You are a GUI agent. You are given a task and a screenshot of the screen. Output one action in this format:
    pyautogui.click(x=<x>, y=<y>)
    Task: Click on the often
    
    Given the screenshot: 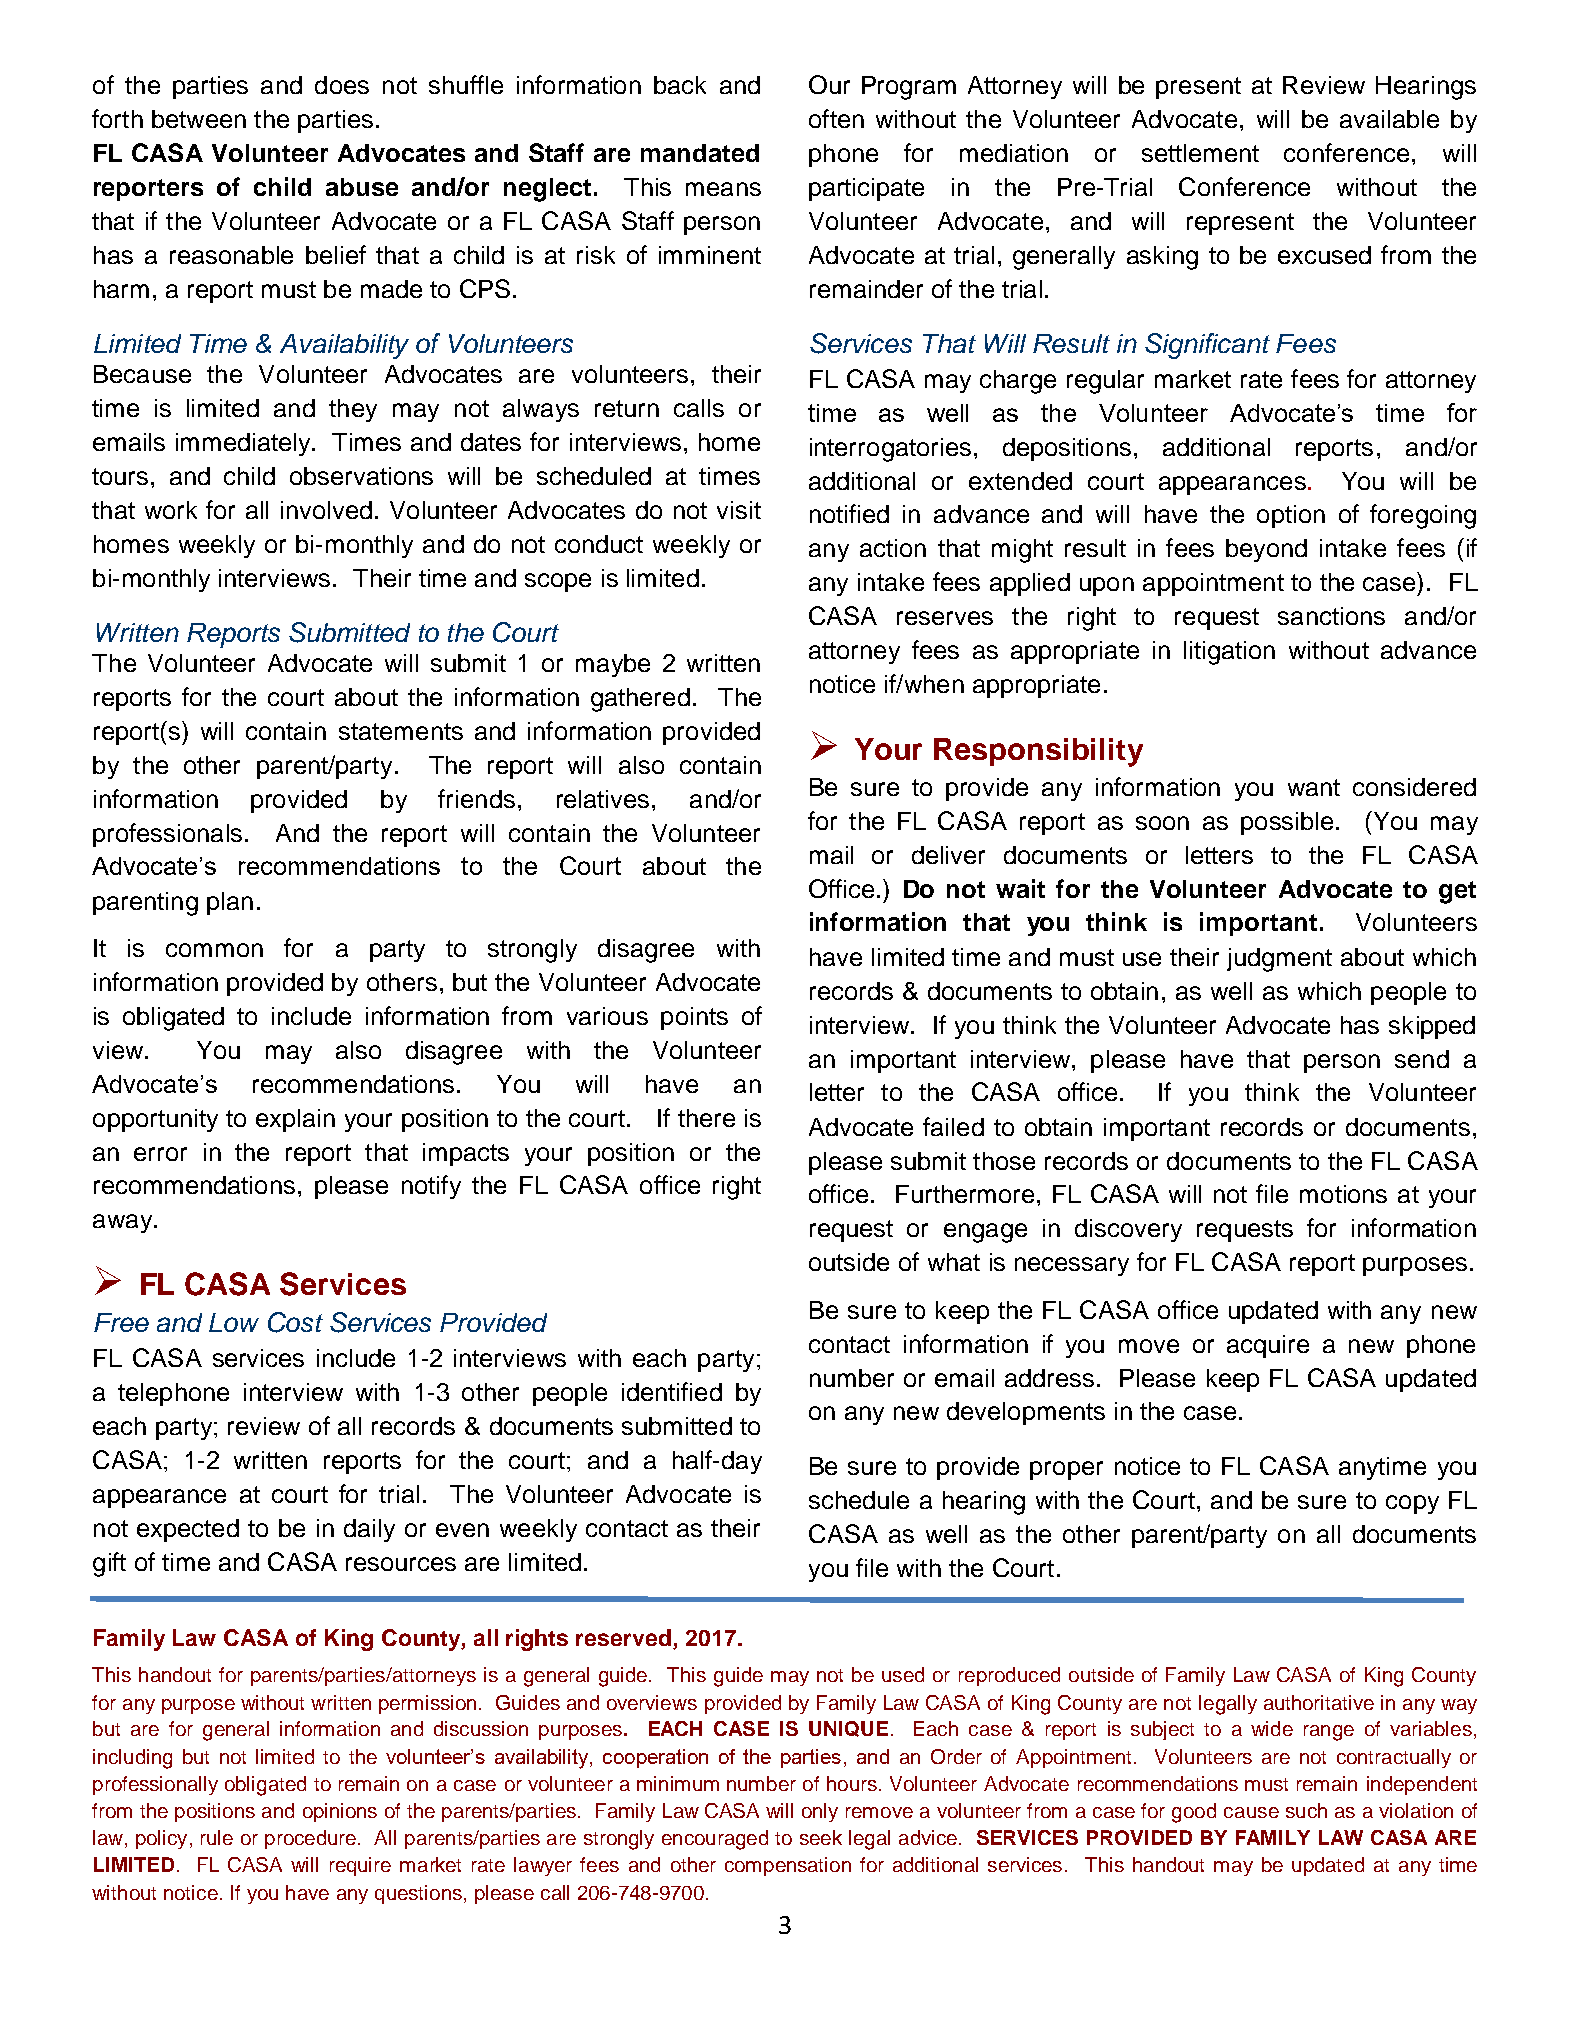 What is the action you would take?
    pyautogui.click(x=836, y=118)
